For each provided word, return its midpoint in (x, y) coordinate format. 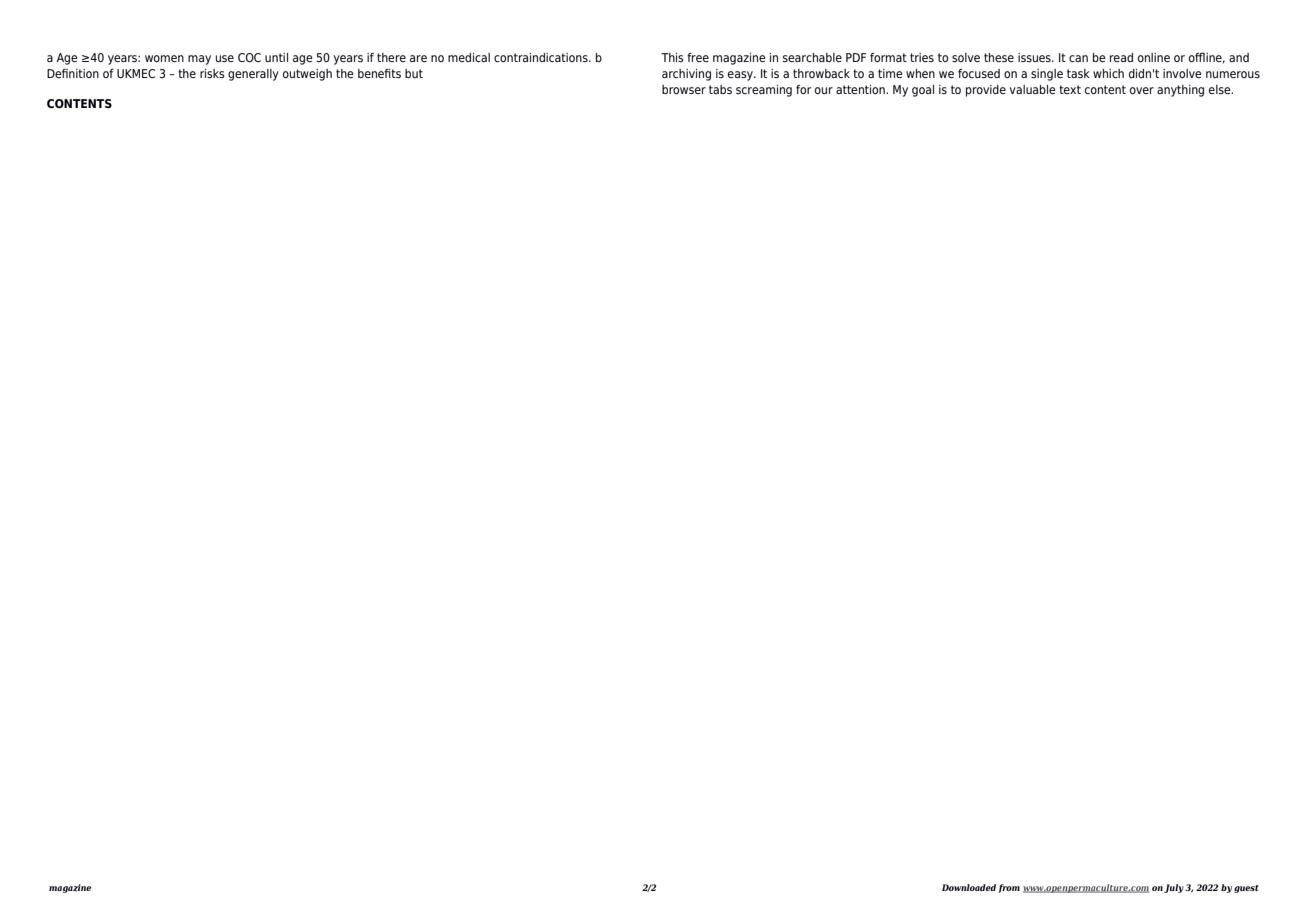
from (1009, 888)
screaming (764, 91)
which (1108, 73)
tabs (720, 89)
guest (1246, 889)
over (1142, 90)
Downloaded (969, 887)
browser (684, 89)
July (1174, 888)
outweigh (307, 75)
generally (253, 75)
